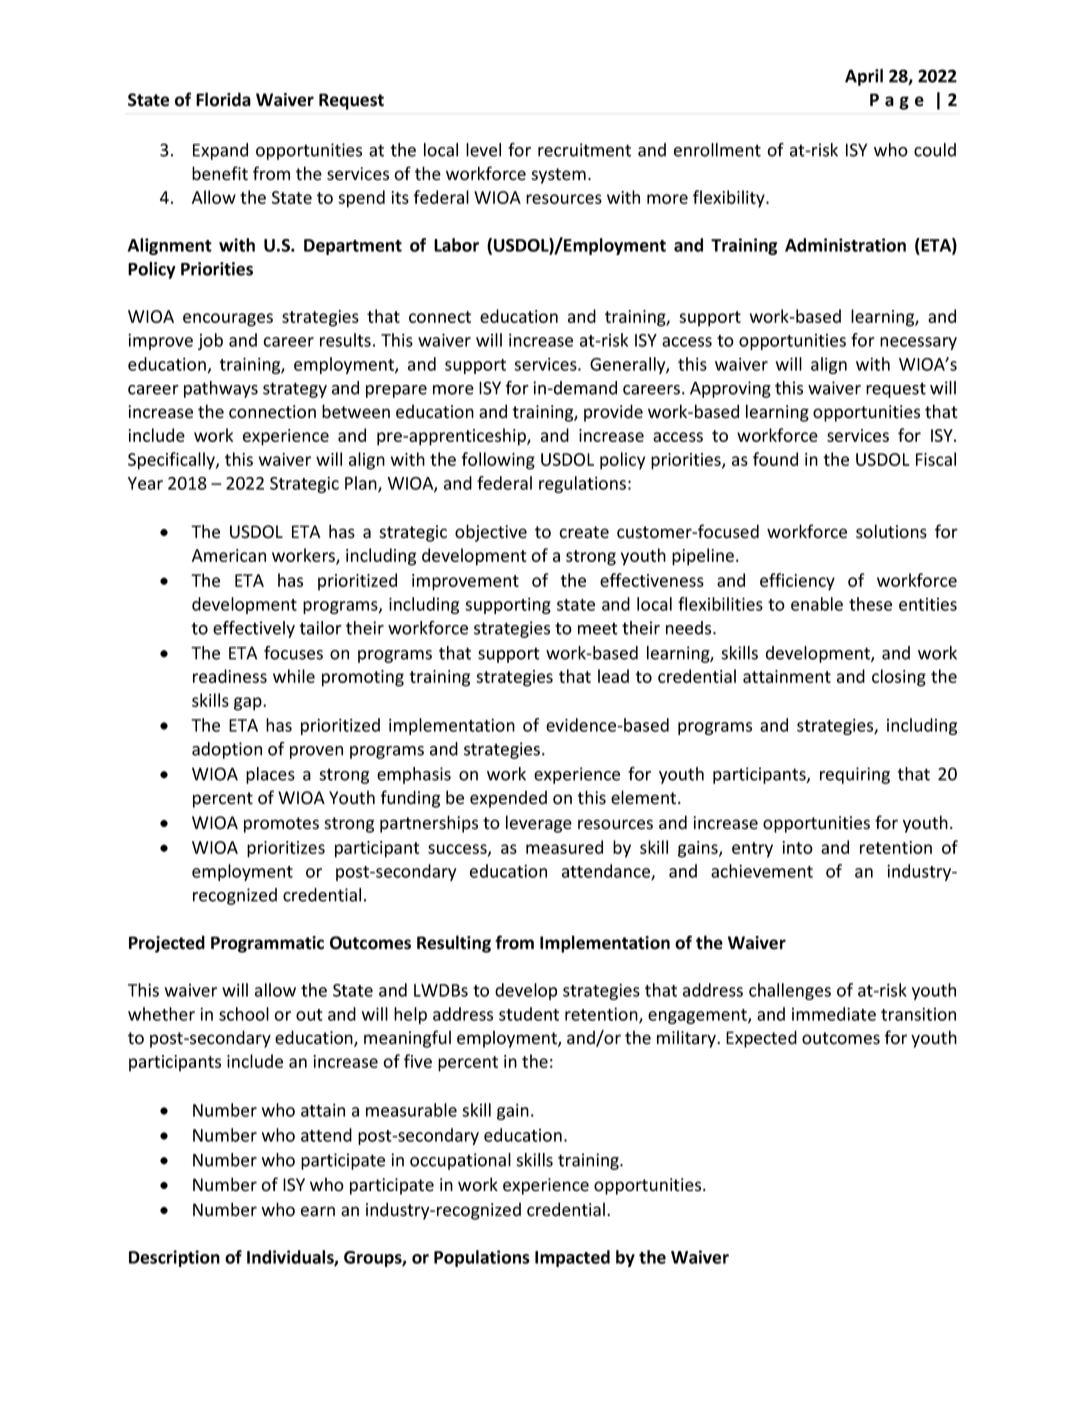  Describe the element at coordinates (864, 77) in the screenshot. I see `April` at that location.
